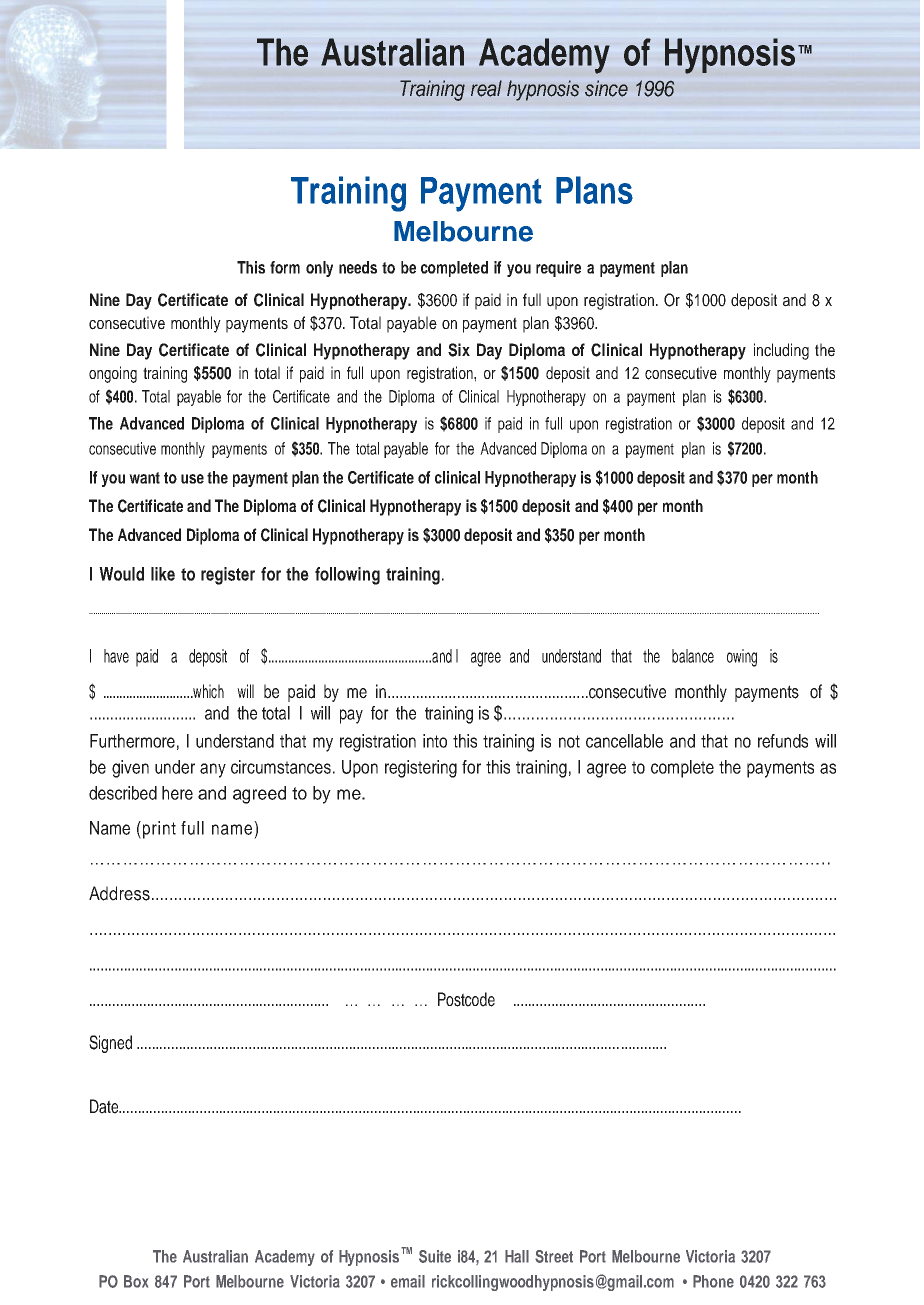  Describe the element at coordinates (606, 88) in the document. I see `since` at that location.
